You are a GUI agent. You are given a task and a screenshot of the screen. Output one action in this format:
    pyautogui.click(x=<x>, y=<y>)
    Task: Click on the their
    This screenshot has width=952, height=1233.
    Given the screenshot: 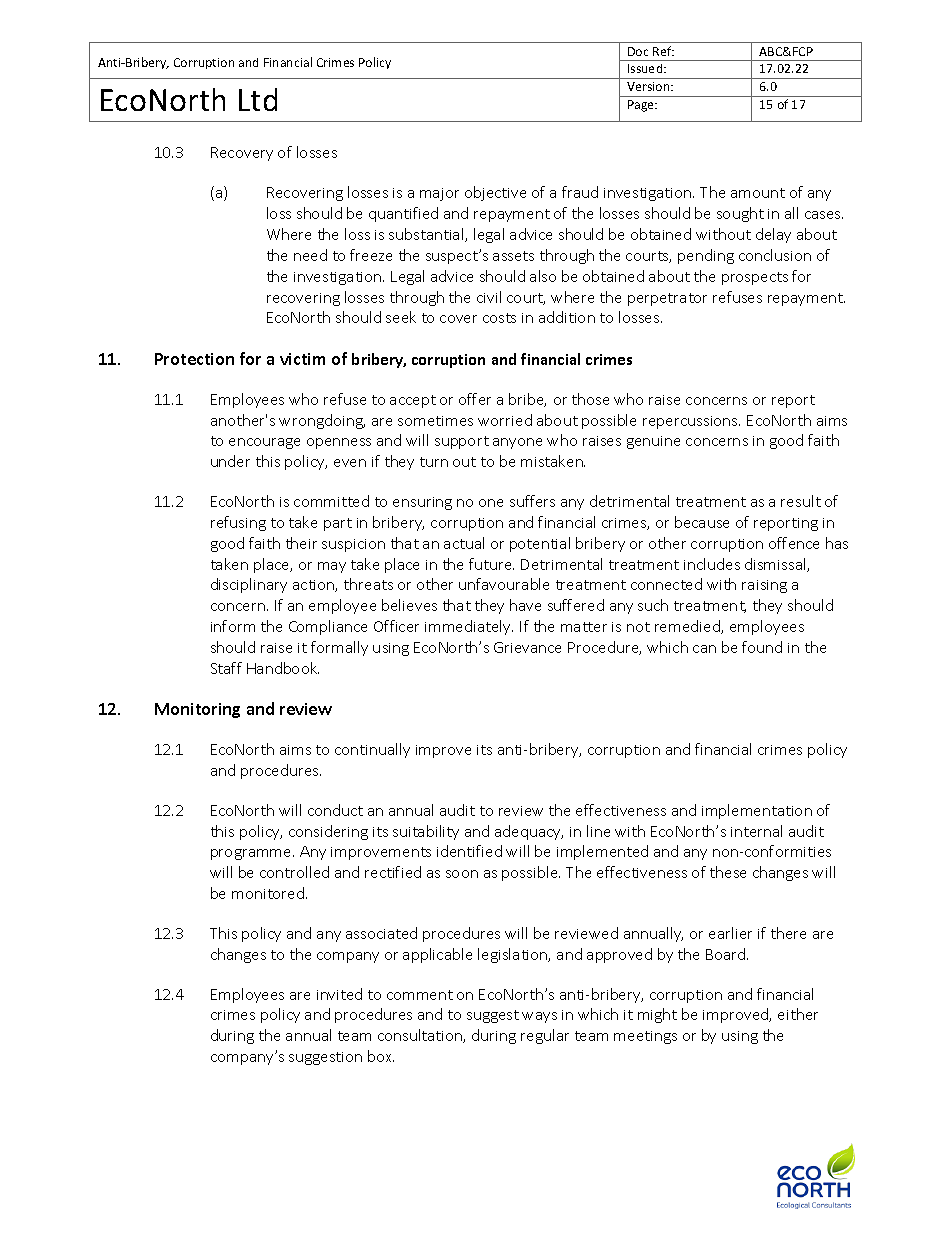 What is the action you would take?
    pyautogui.click(x=301, y=543)
